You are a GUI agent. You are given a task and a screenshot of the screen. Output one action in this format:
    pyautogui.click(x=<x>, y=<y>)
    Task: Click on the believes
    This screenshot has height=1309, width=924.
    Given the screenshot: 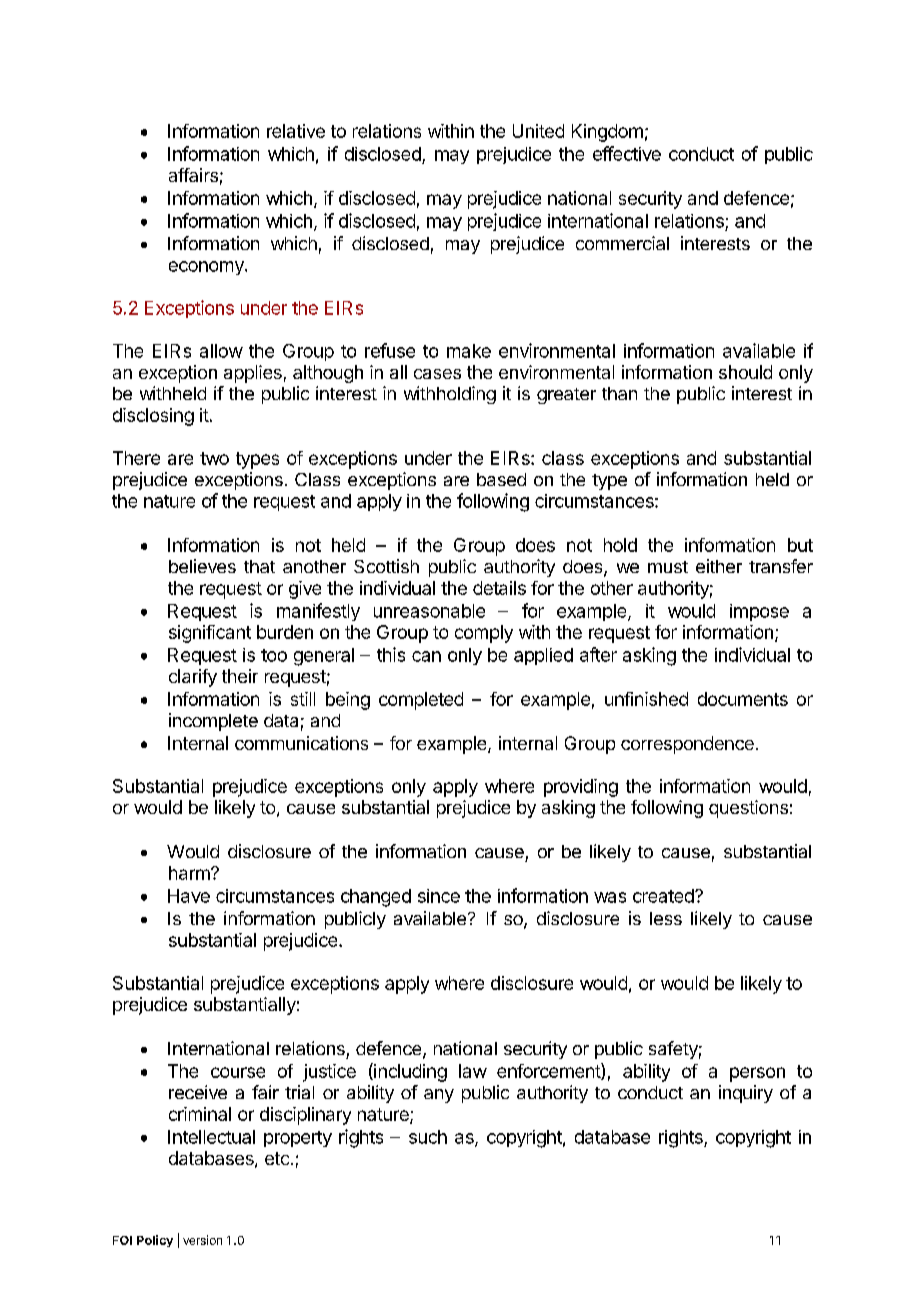 What is the action you would take?
    pyautogui.click(x=202, y=566)
